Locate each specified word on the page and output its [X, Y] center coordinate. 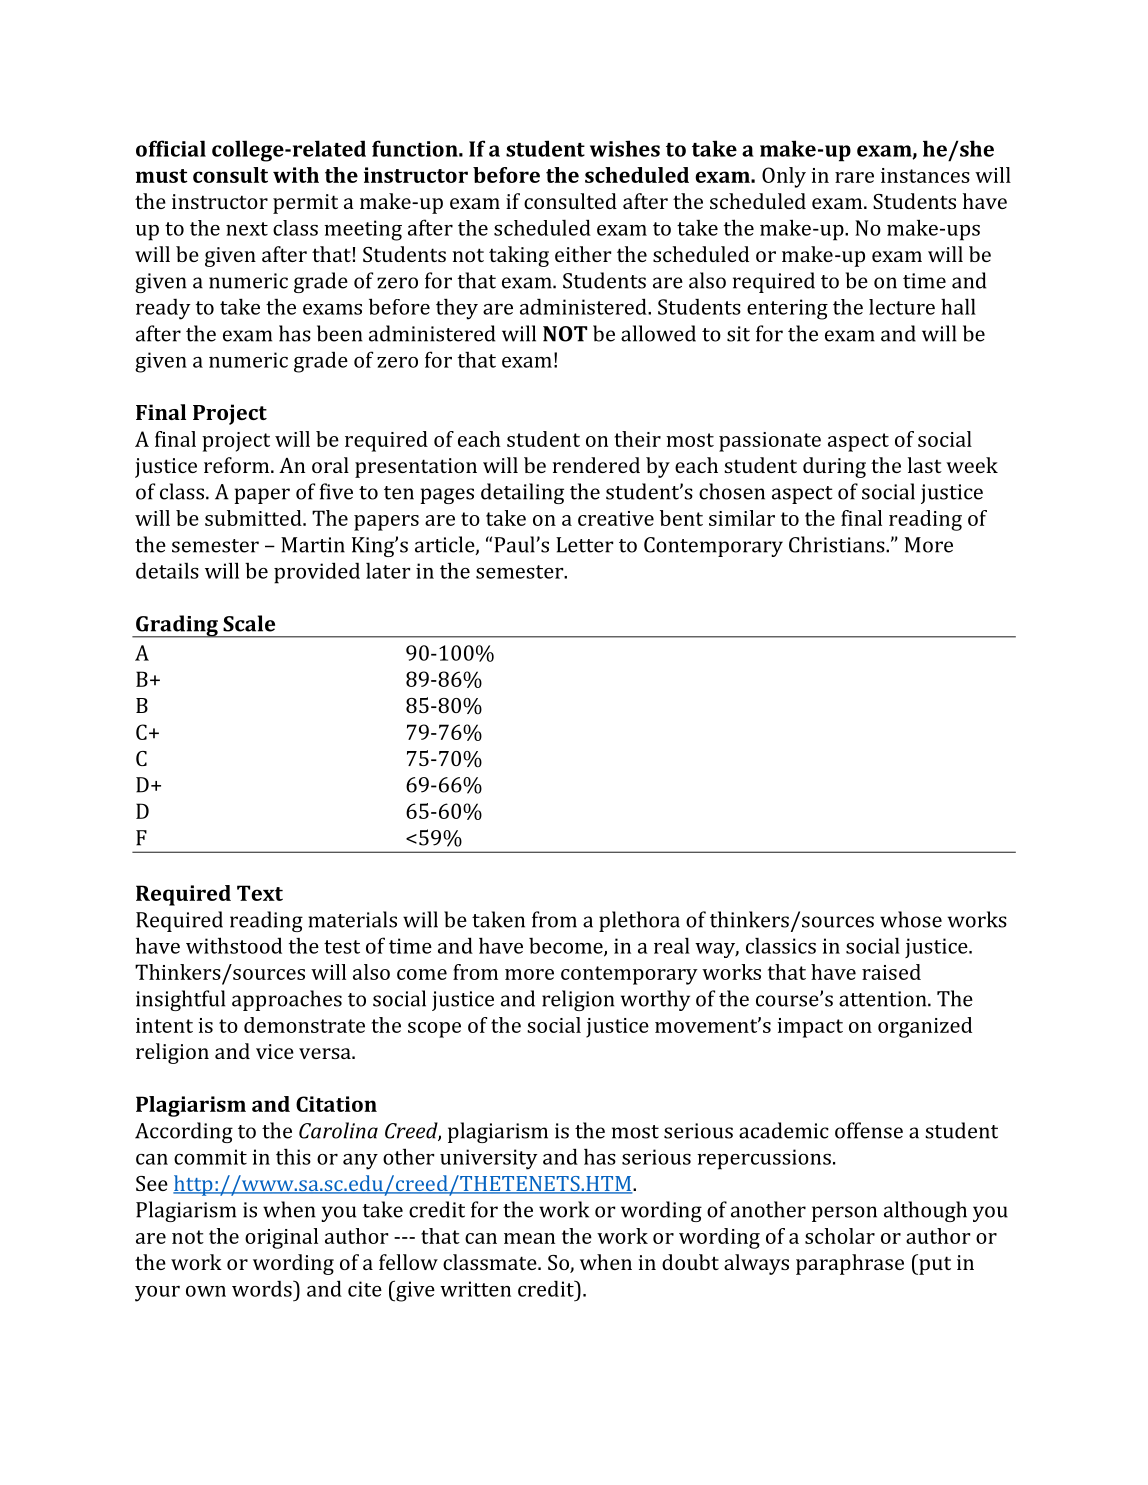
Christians [838, 544]
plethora [639, 921]
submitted [254, 518]
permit [305, 204]
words [263, 1288]
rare [854, 177]
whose [911, 919]
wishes [625, 148]
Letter [584, 545]
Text [260, 893]
